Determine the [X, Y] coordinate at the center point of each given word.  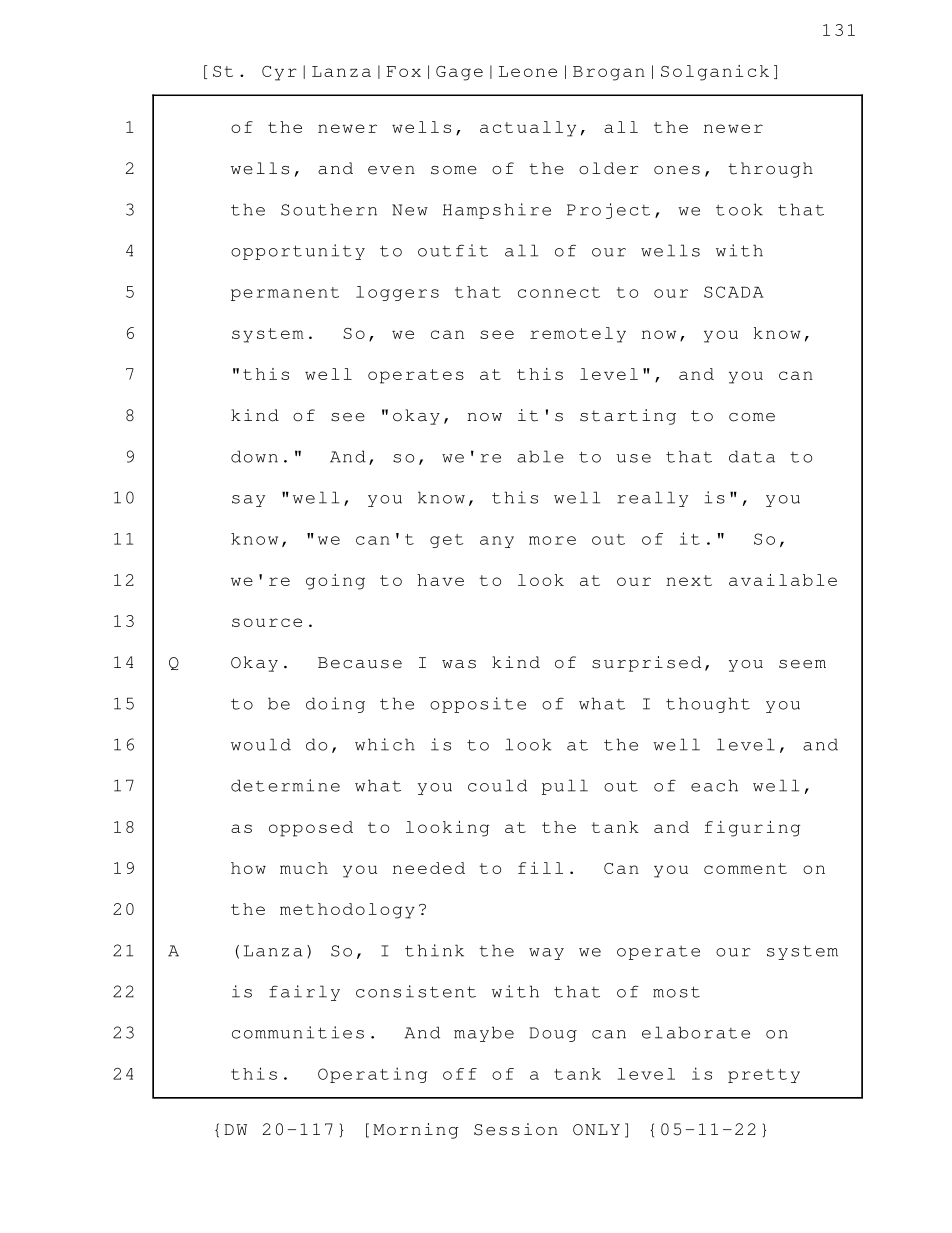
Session [516, 1129]
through [770, 170]
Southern [329, 209]
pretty [764, 1076]
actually [528, 129]
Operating [372, 1075]
